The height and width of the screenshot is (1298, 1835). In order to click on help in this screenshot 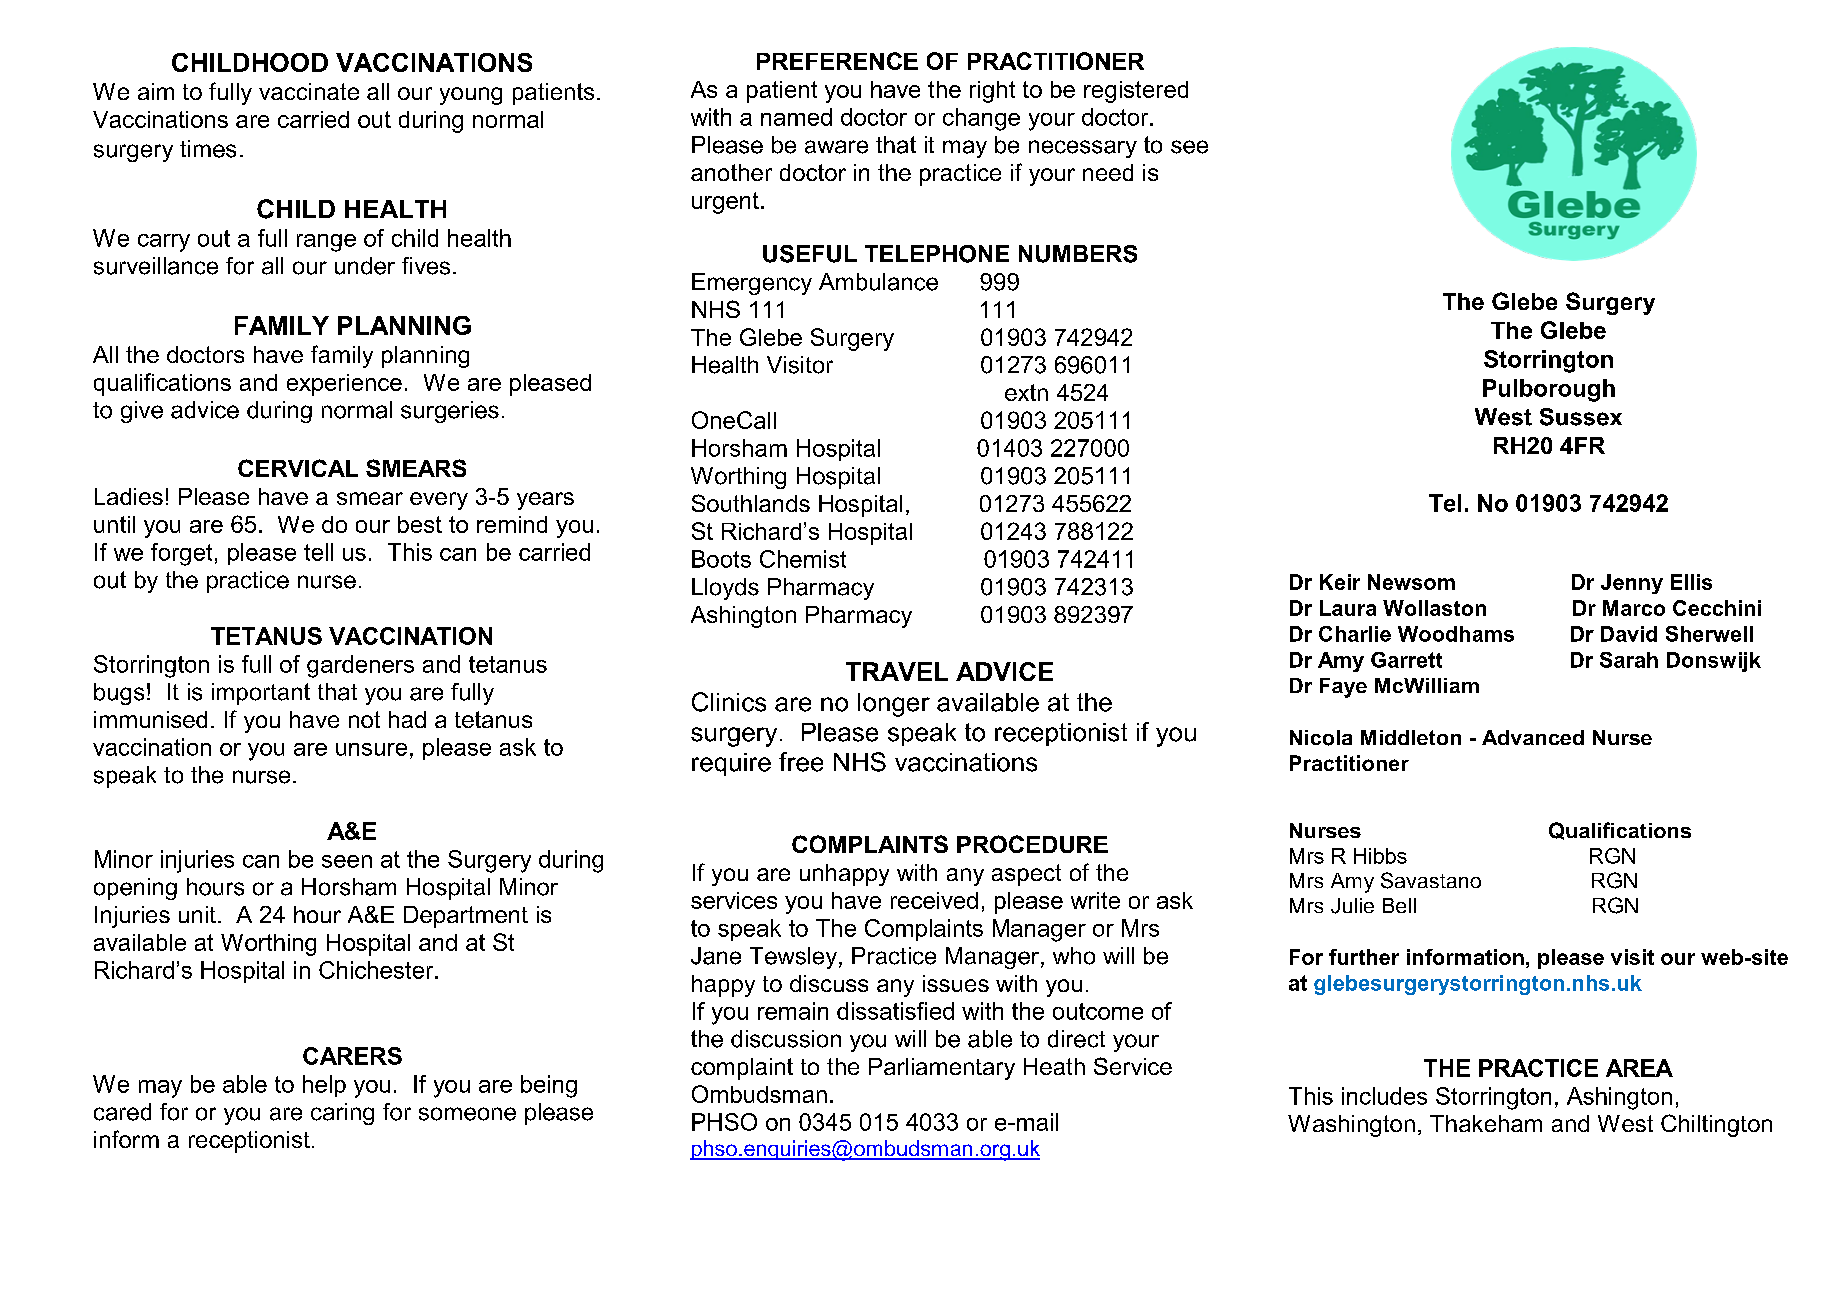, I will do `click(324, 1086)`.
